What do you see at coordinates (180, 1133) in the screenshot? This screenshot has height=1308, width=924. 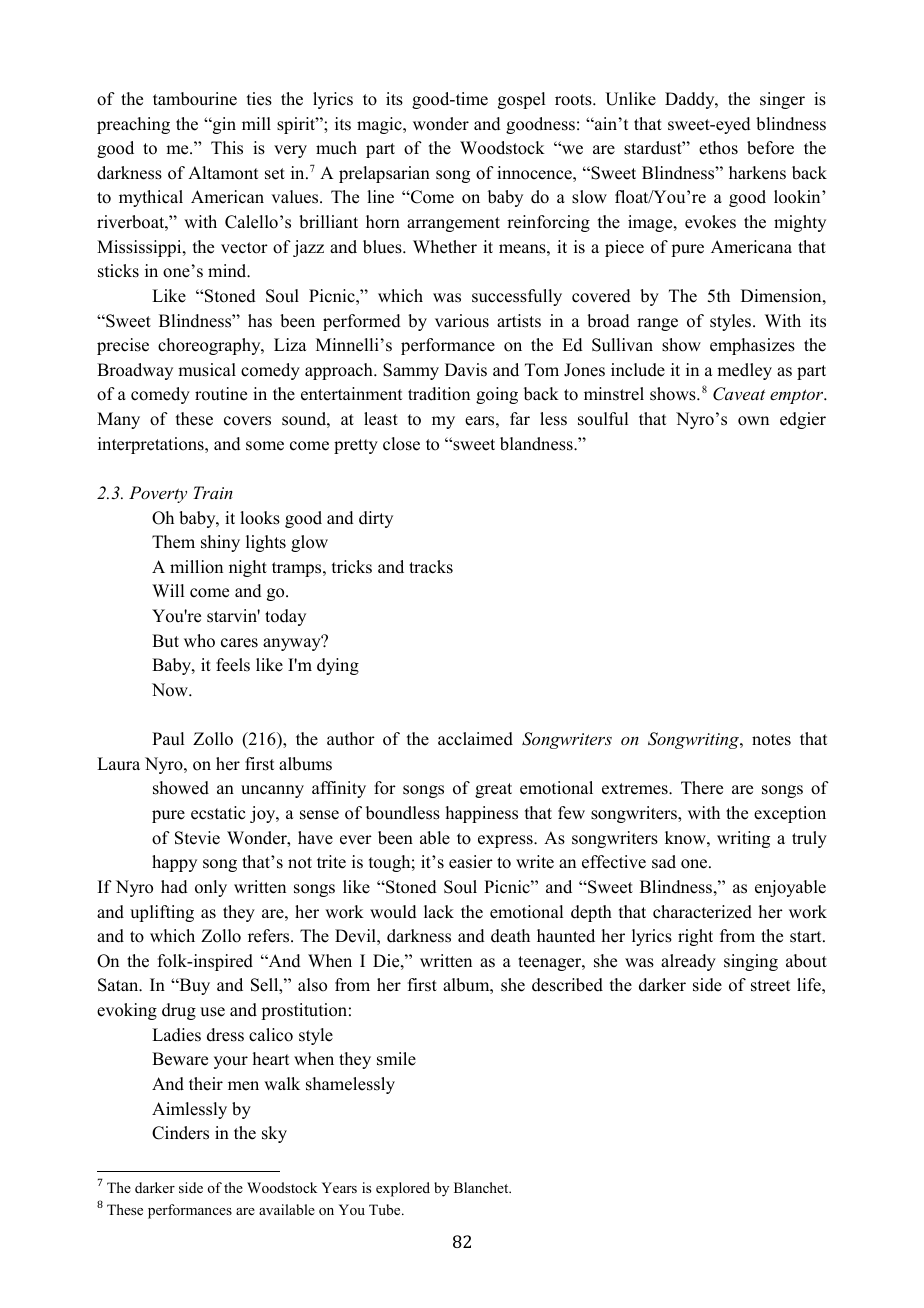 I see `Cinders` at bounding box center [180, 1133].
